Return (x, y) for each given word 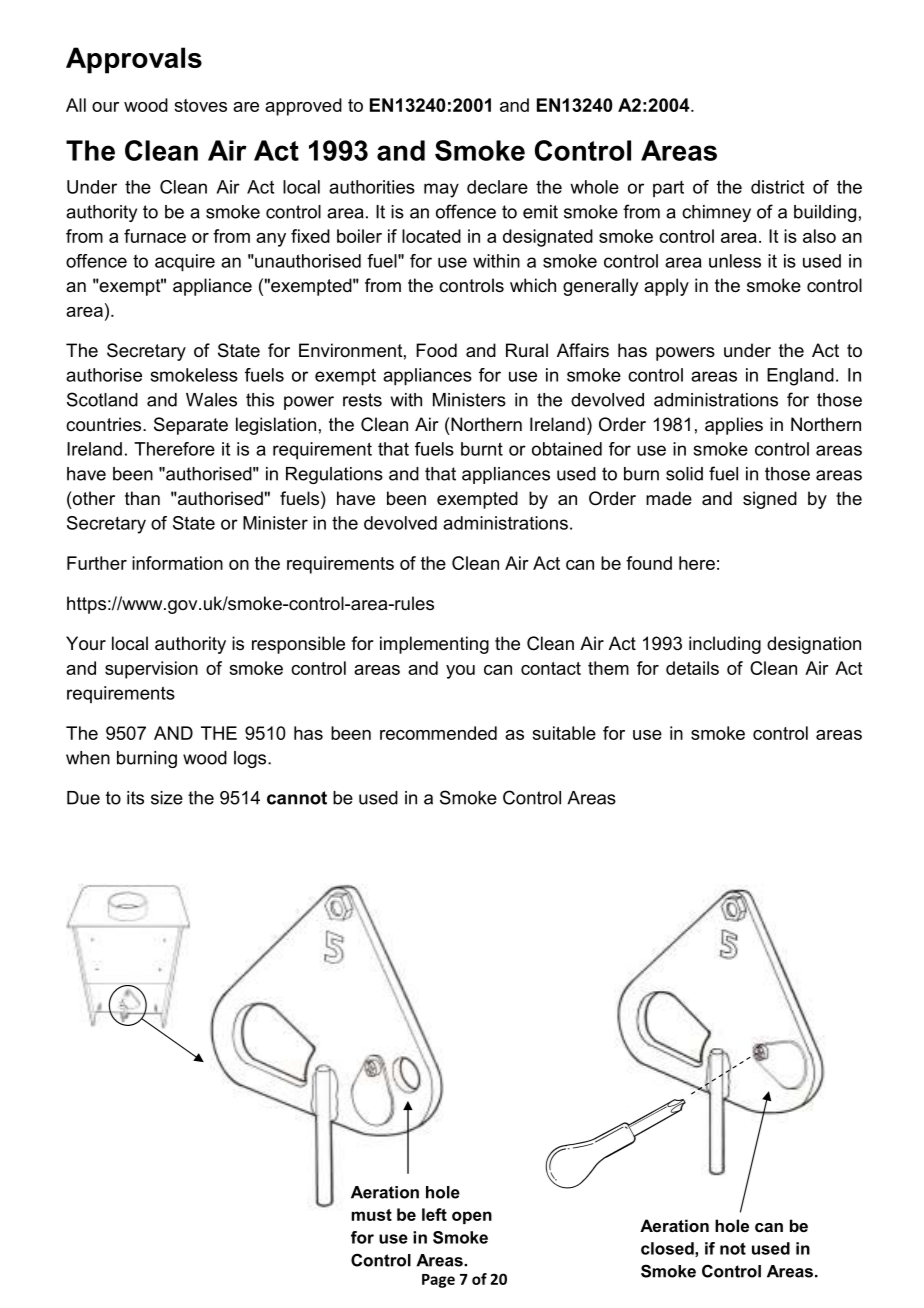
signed (770, 500)
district (777, 187)
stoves (200, 105)
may (441, 190)
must (371, 1215)
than (142, 498)
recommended (438, 733)
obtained (567, 449)
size (167, 798)
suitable (564, 733)
